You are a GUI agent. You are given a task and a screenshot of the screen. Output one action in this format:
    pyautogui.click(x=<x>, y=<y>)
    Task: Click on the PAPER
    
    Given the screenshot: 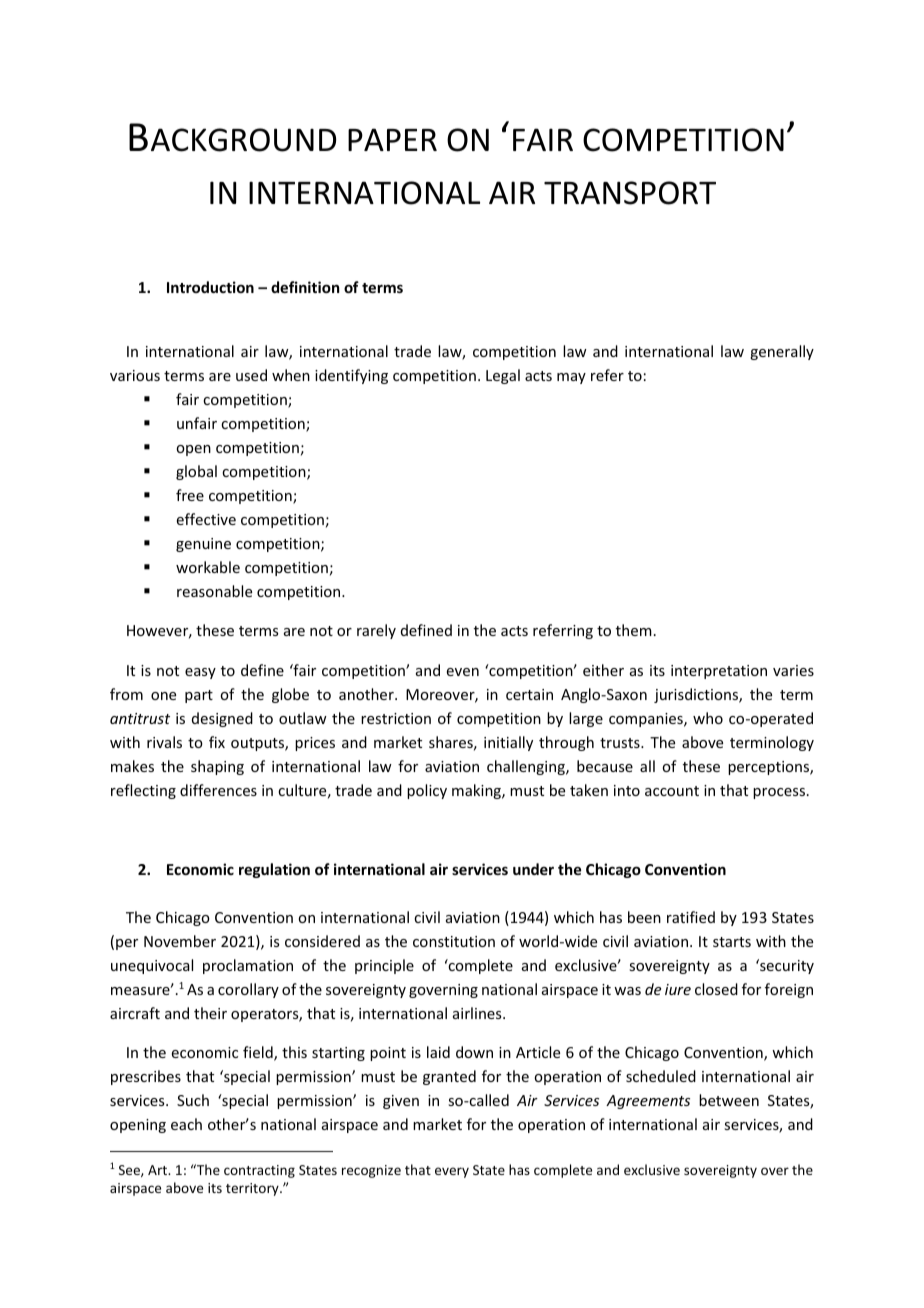 What is the action you would take?
    pyautogui.click(x=392, y=139)
